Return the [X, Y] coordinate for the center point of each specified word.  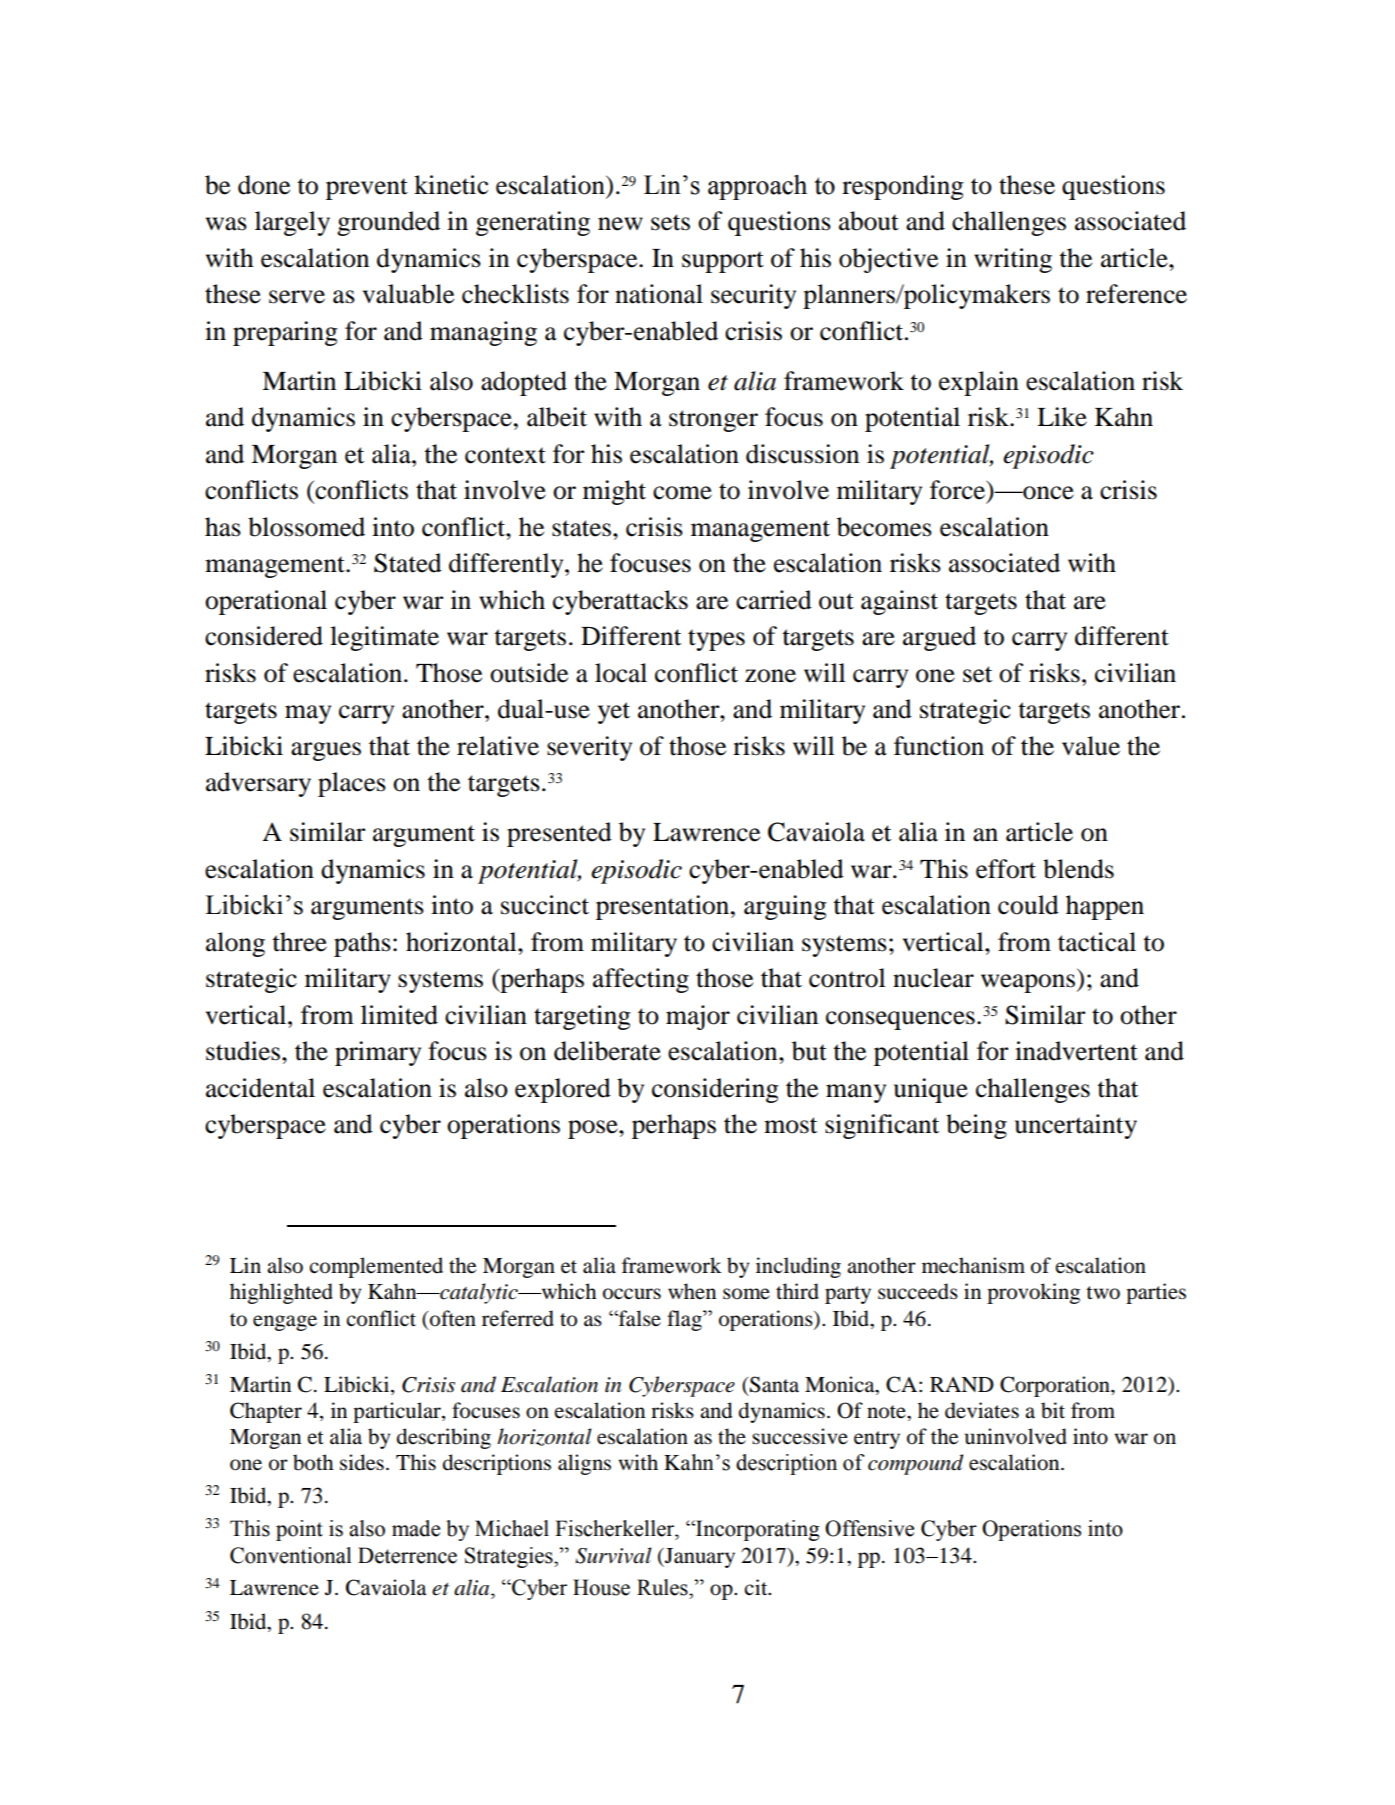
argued [939, 638]
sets [670, 222]
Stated [408, 563]
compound [916, 1464]
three [299, 942]
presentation [664, 907]
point [299, 1530]
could [1028, 905]
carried [774, 600]
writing [1013, 260]
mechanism [973, 1265]
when [692, 1291]
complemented [376, 1267]
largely [292, 223]
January [699, 1558]
